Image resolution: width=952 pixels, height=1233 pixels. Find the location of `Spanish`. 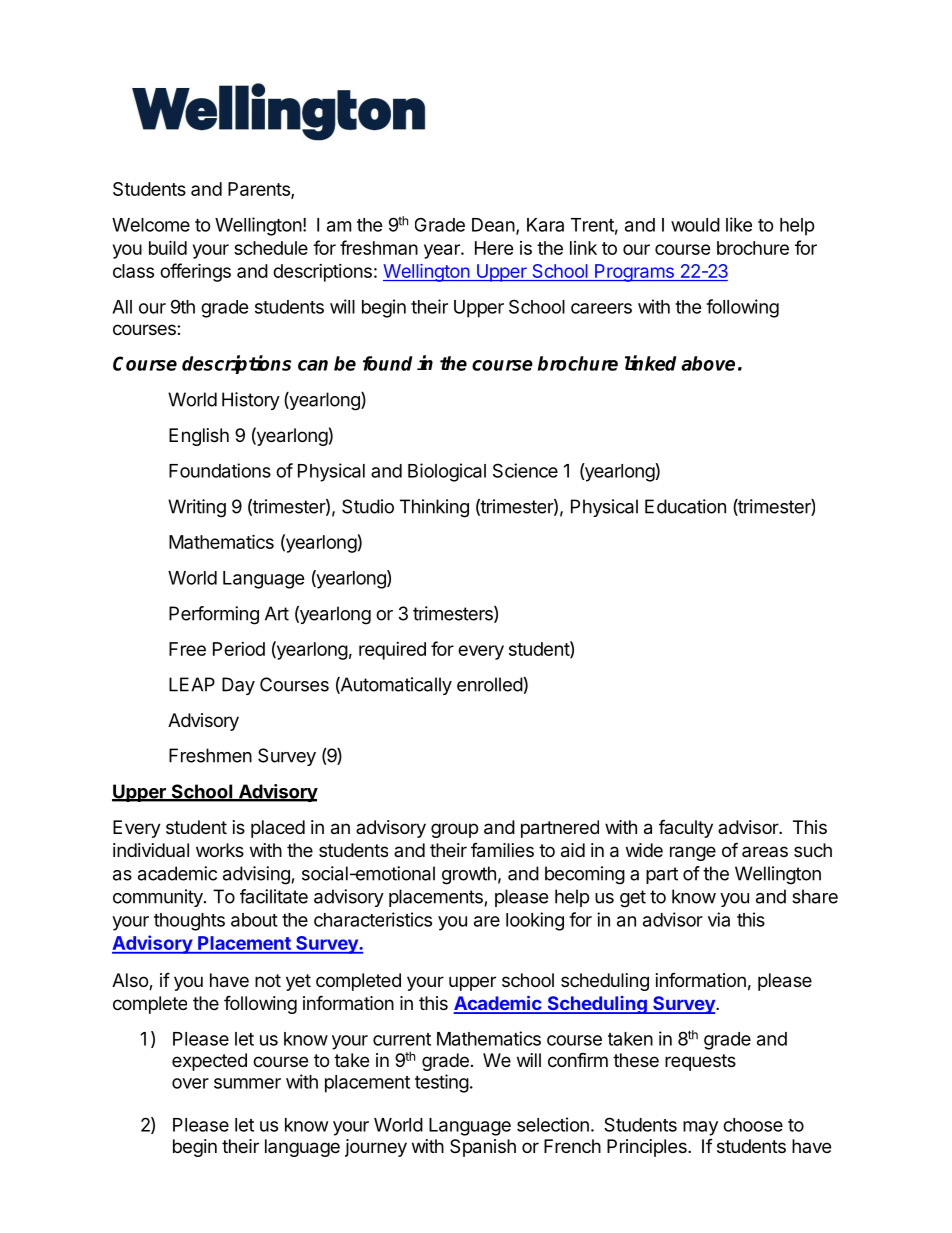

Spanish is located at coordinates (483, 1148).
